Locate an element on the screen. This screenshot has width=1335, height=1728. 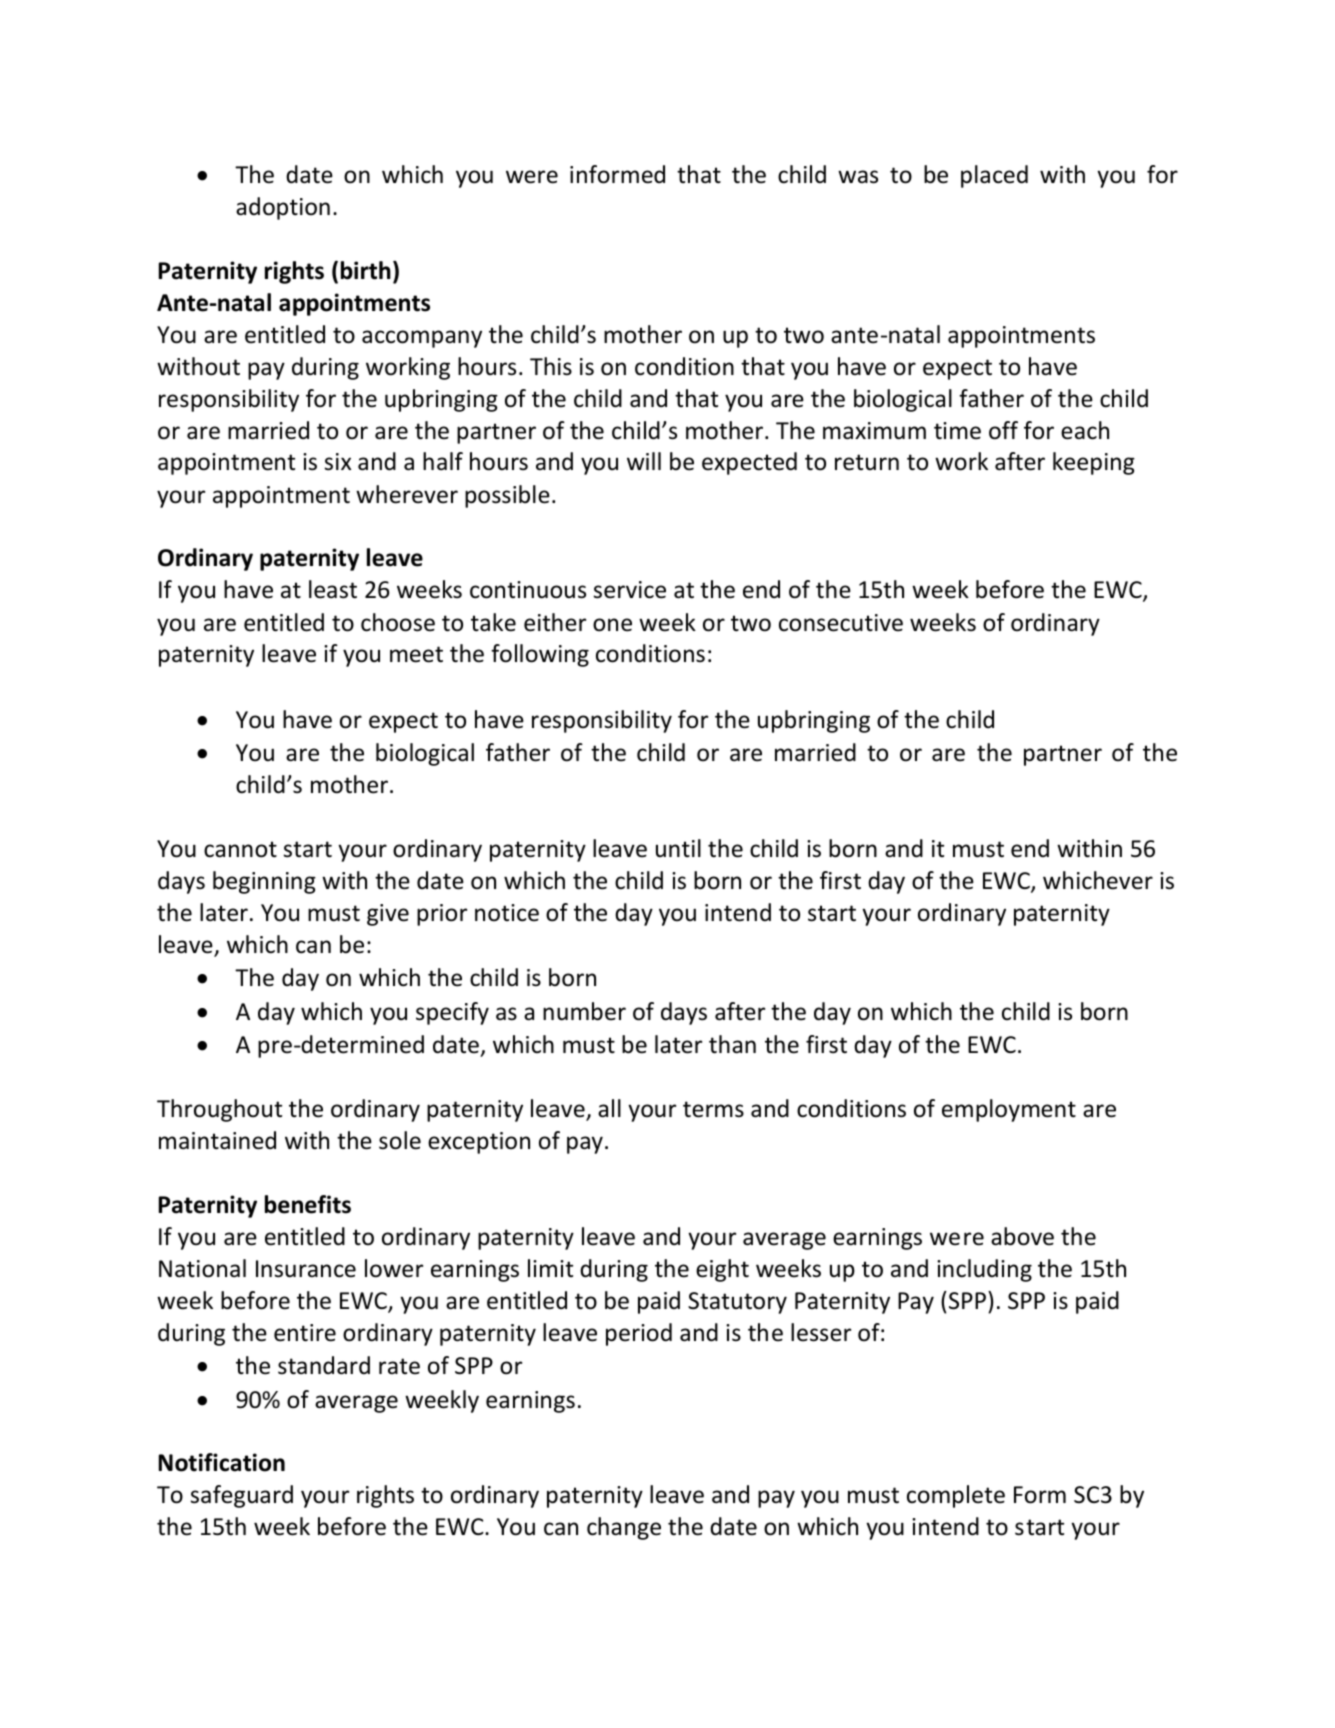
safeguard is located at coordinates (241, 1496).
